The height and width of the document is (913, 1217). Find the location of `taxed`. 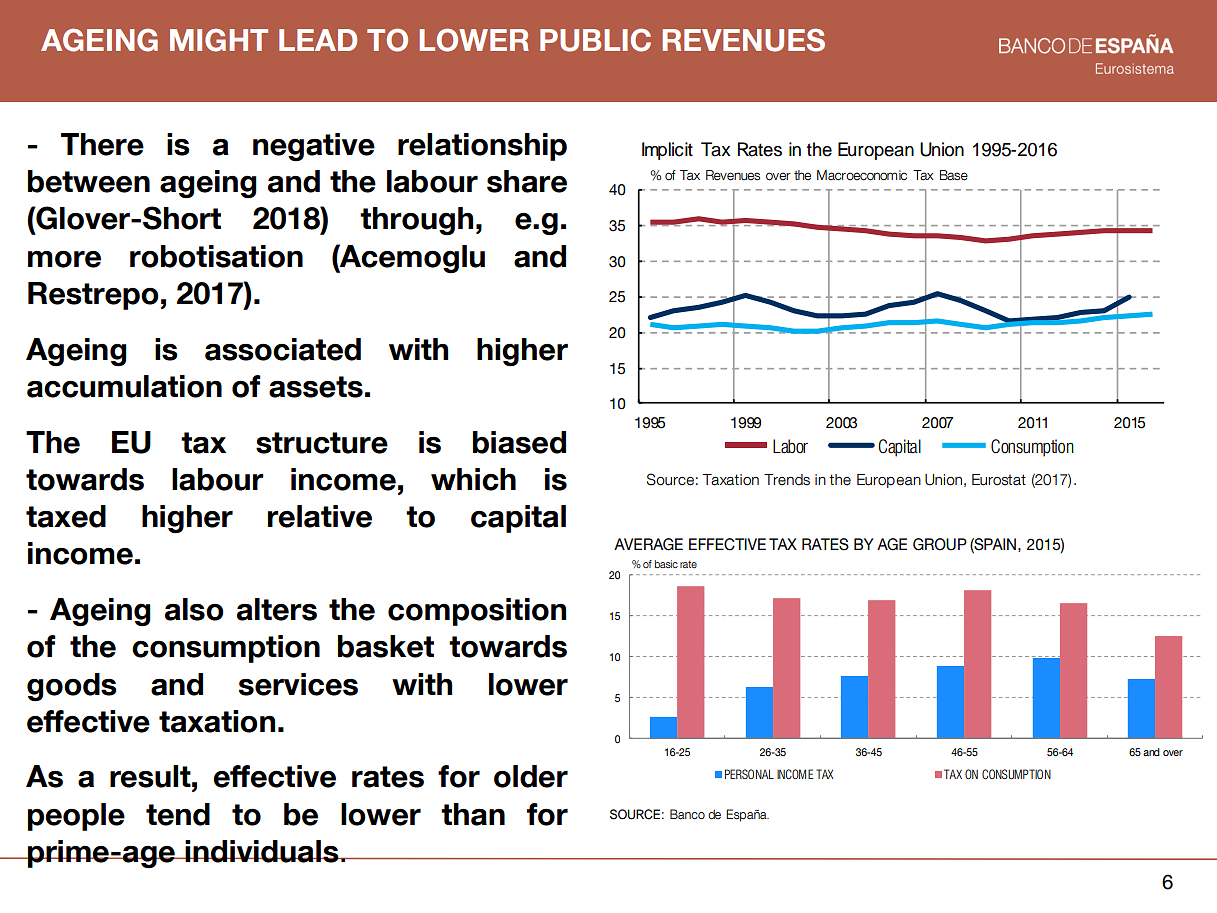

taxed is located at coordinates (66, 516).
